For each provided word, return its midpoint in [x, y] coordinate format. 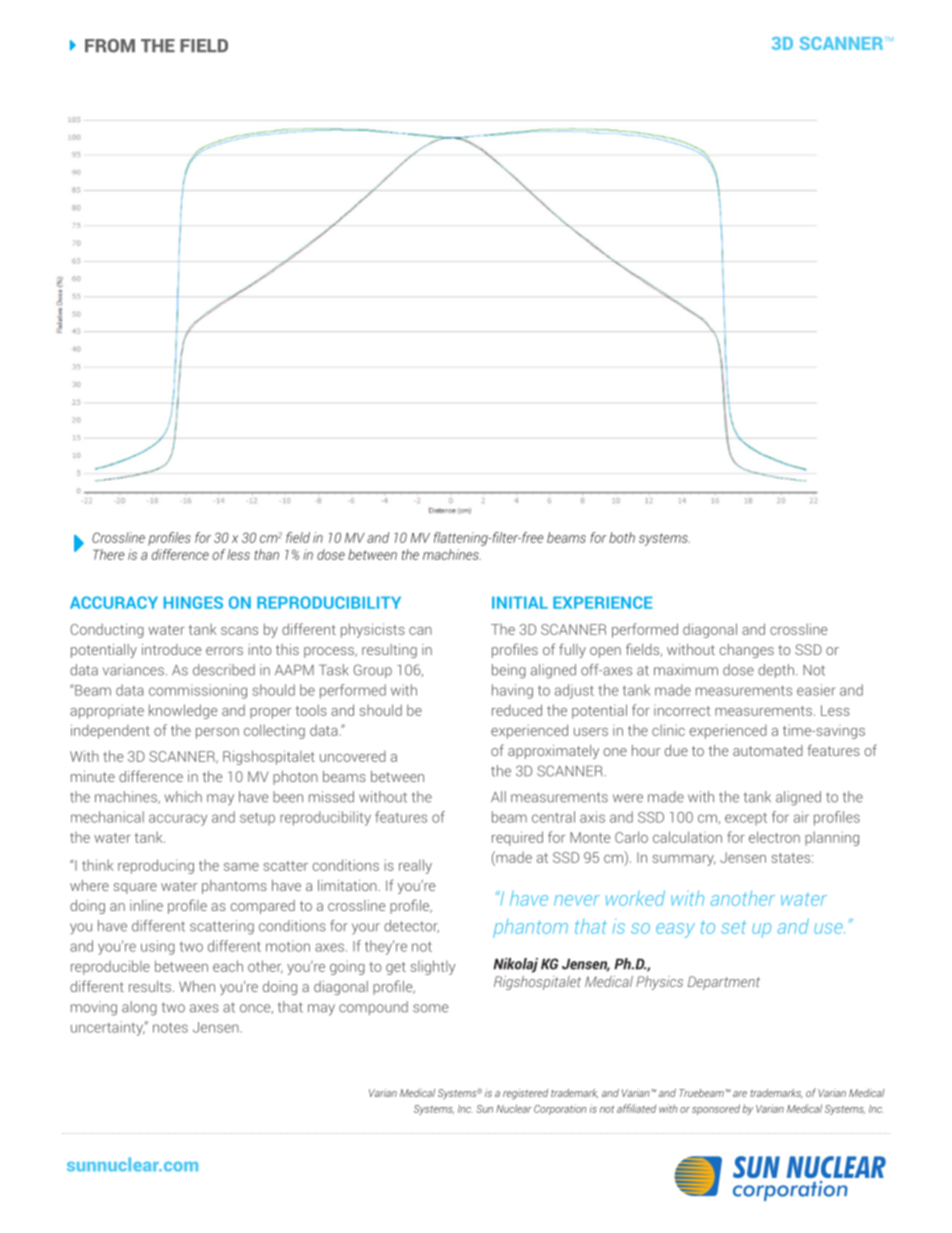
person [217, 733]
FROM [110, 46]
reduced [517, 710]
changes [747, 651]
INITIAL [520, 602]
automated [768, 750]
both [622, 537]
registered [525, 1094]
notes [170, 1027]
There [109, 554]
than [266, 554]
